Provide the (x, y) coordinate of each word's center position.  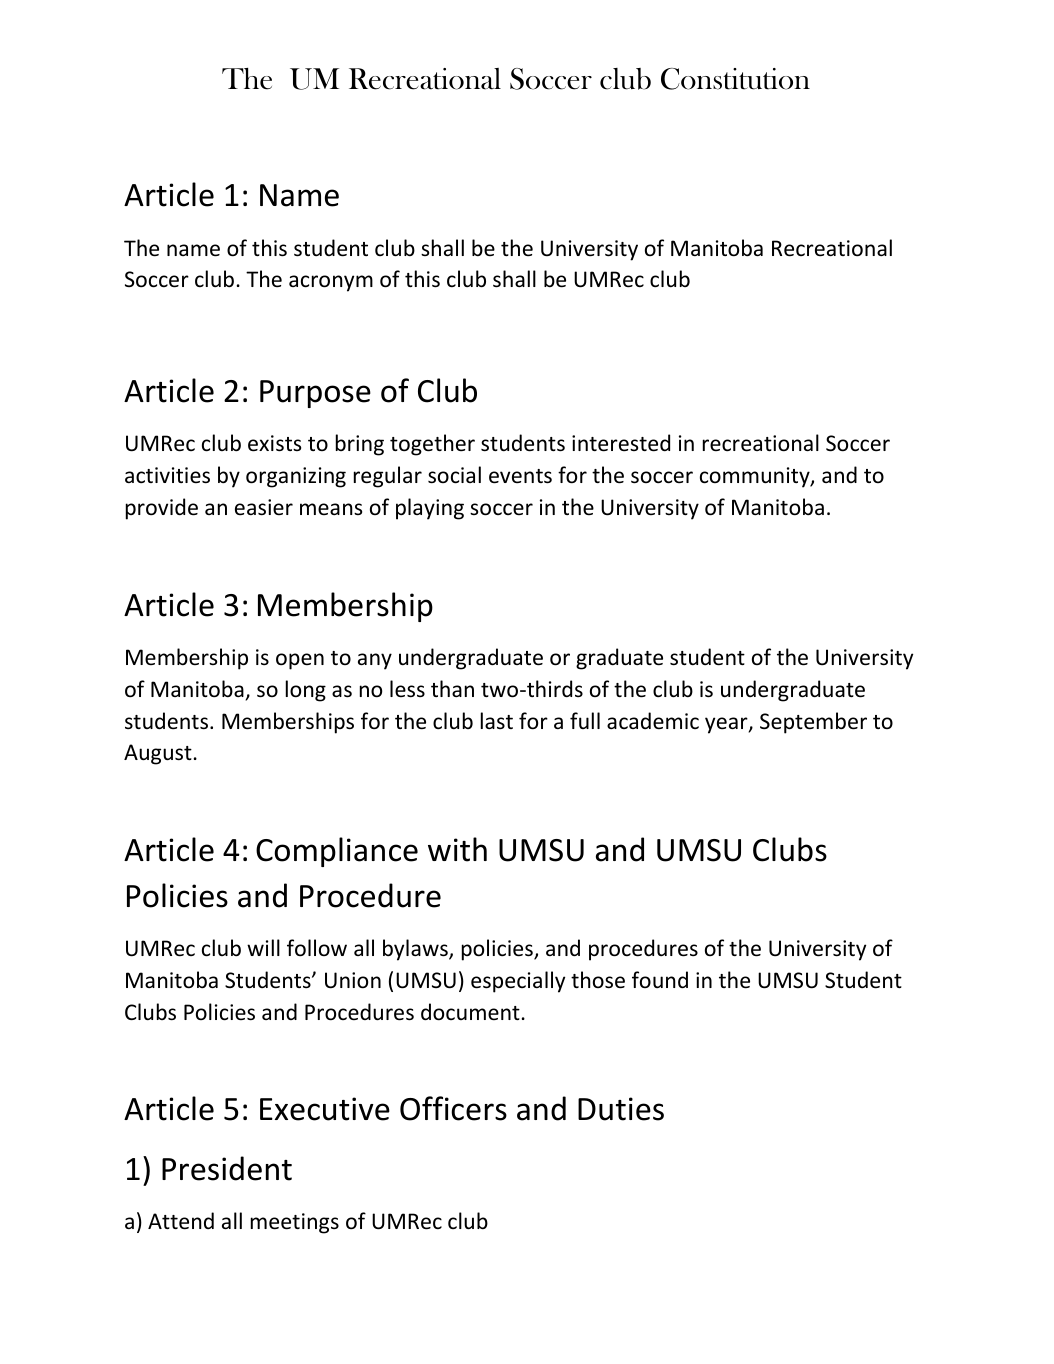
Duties (621, 1109)
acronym (331, 283)
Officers (453, 1108)
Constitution (735, 79)
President (227, 1168)
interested (621, 443)
